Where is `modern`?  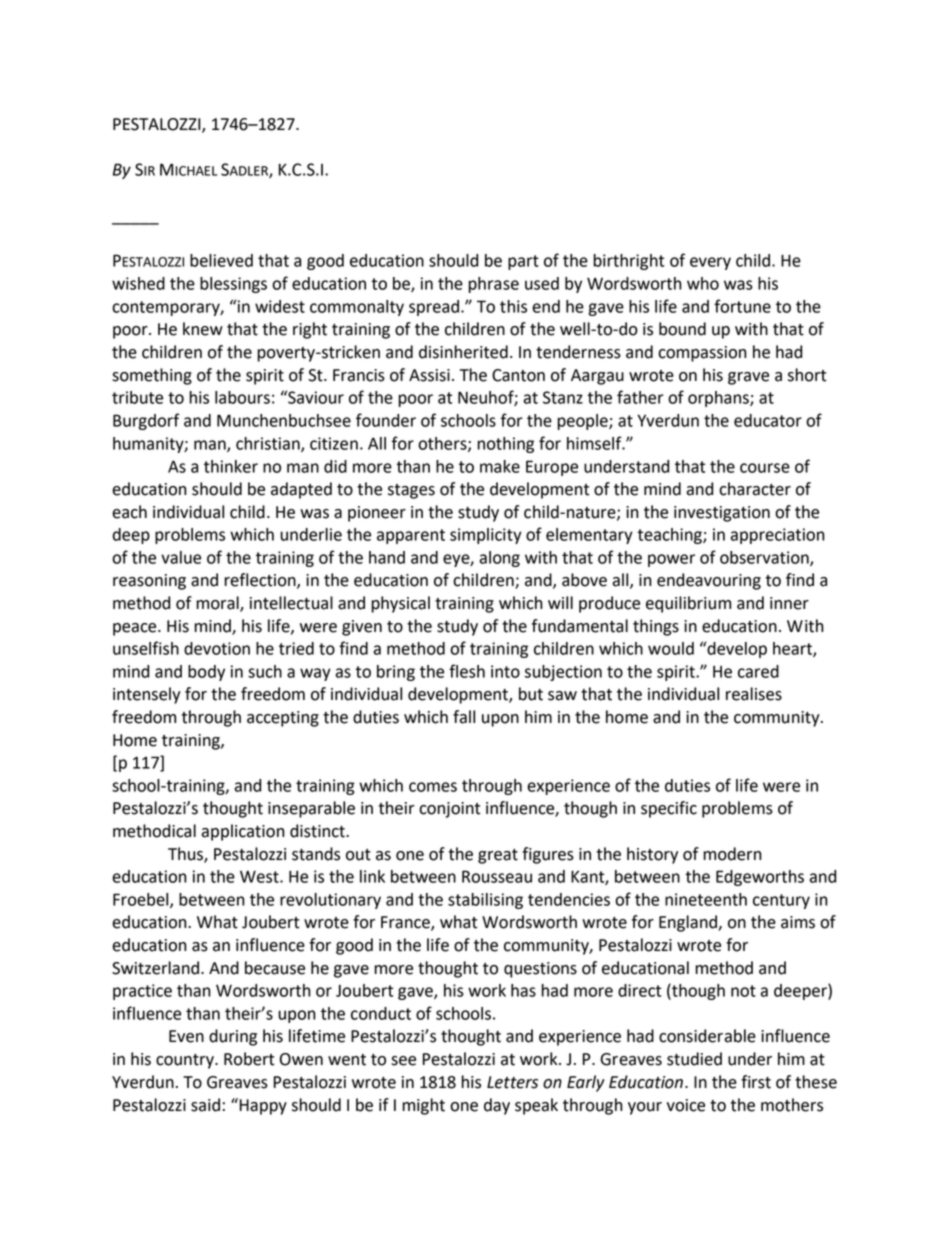
modern is located at coordinates (732, 854).
